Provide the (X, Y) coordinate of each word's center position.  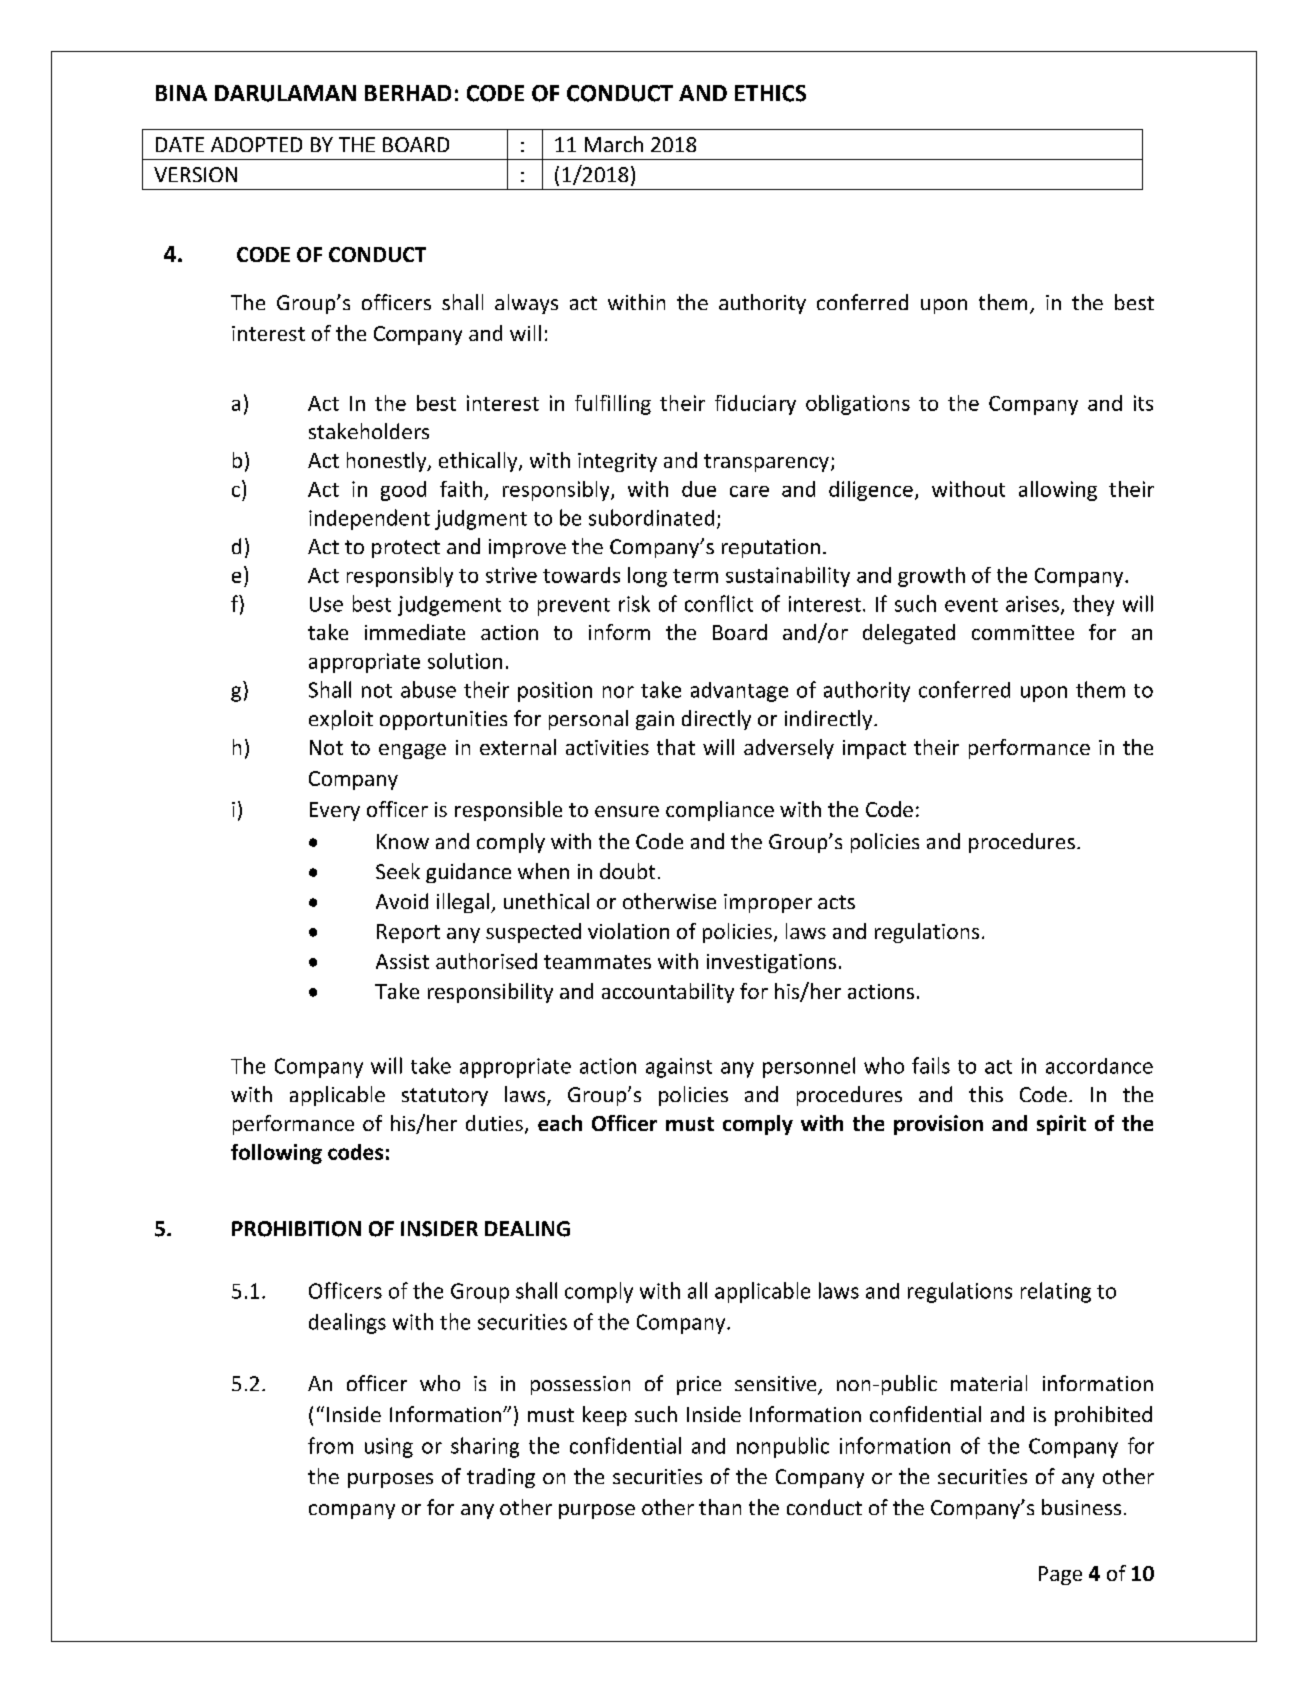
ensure (627, 811)
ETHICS (770, 93)
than (720, 1507)
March (614, 144)
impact (874, 749)
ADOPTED (256, 144)
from (330, 1445)
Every (335, 811)
